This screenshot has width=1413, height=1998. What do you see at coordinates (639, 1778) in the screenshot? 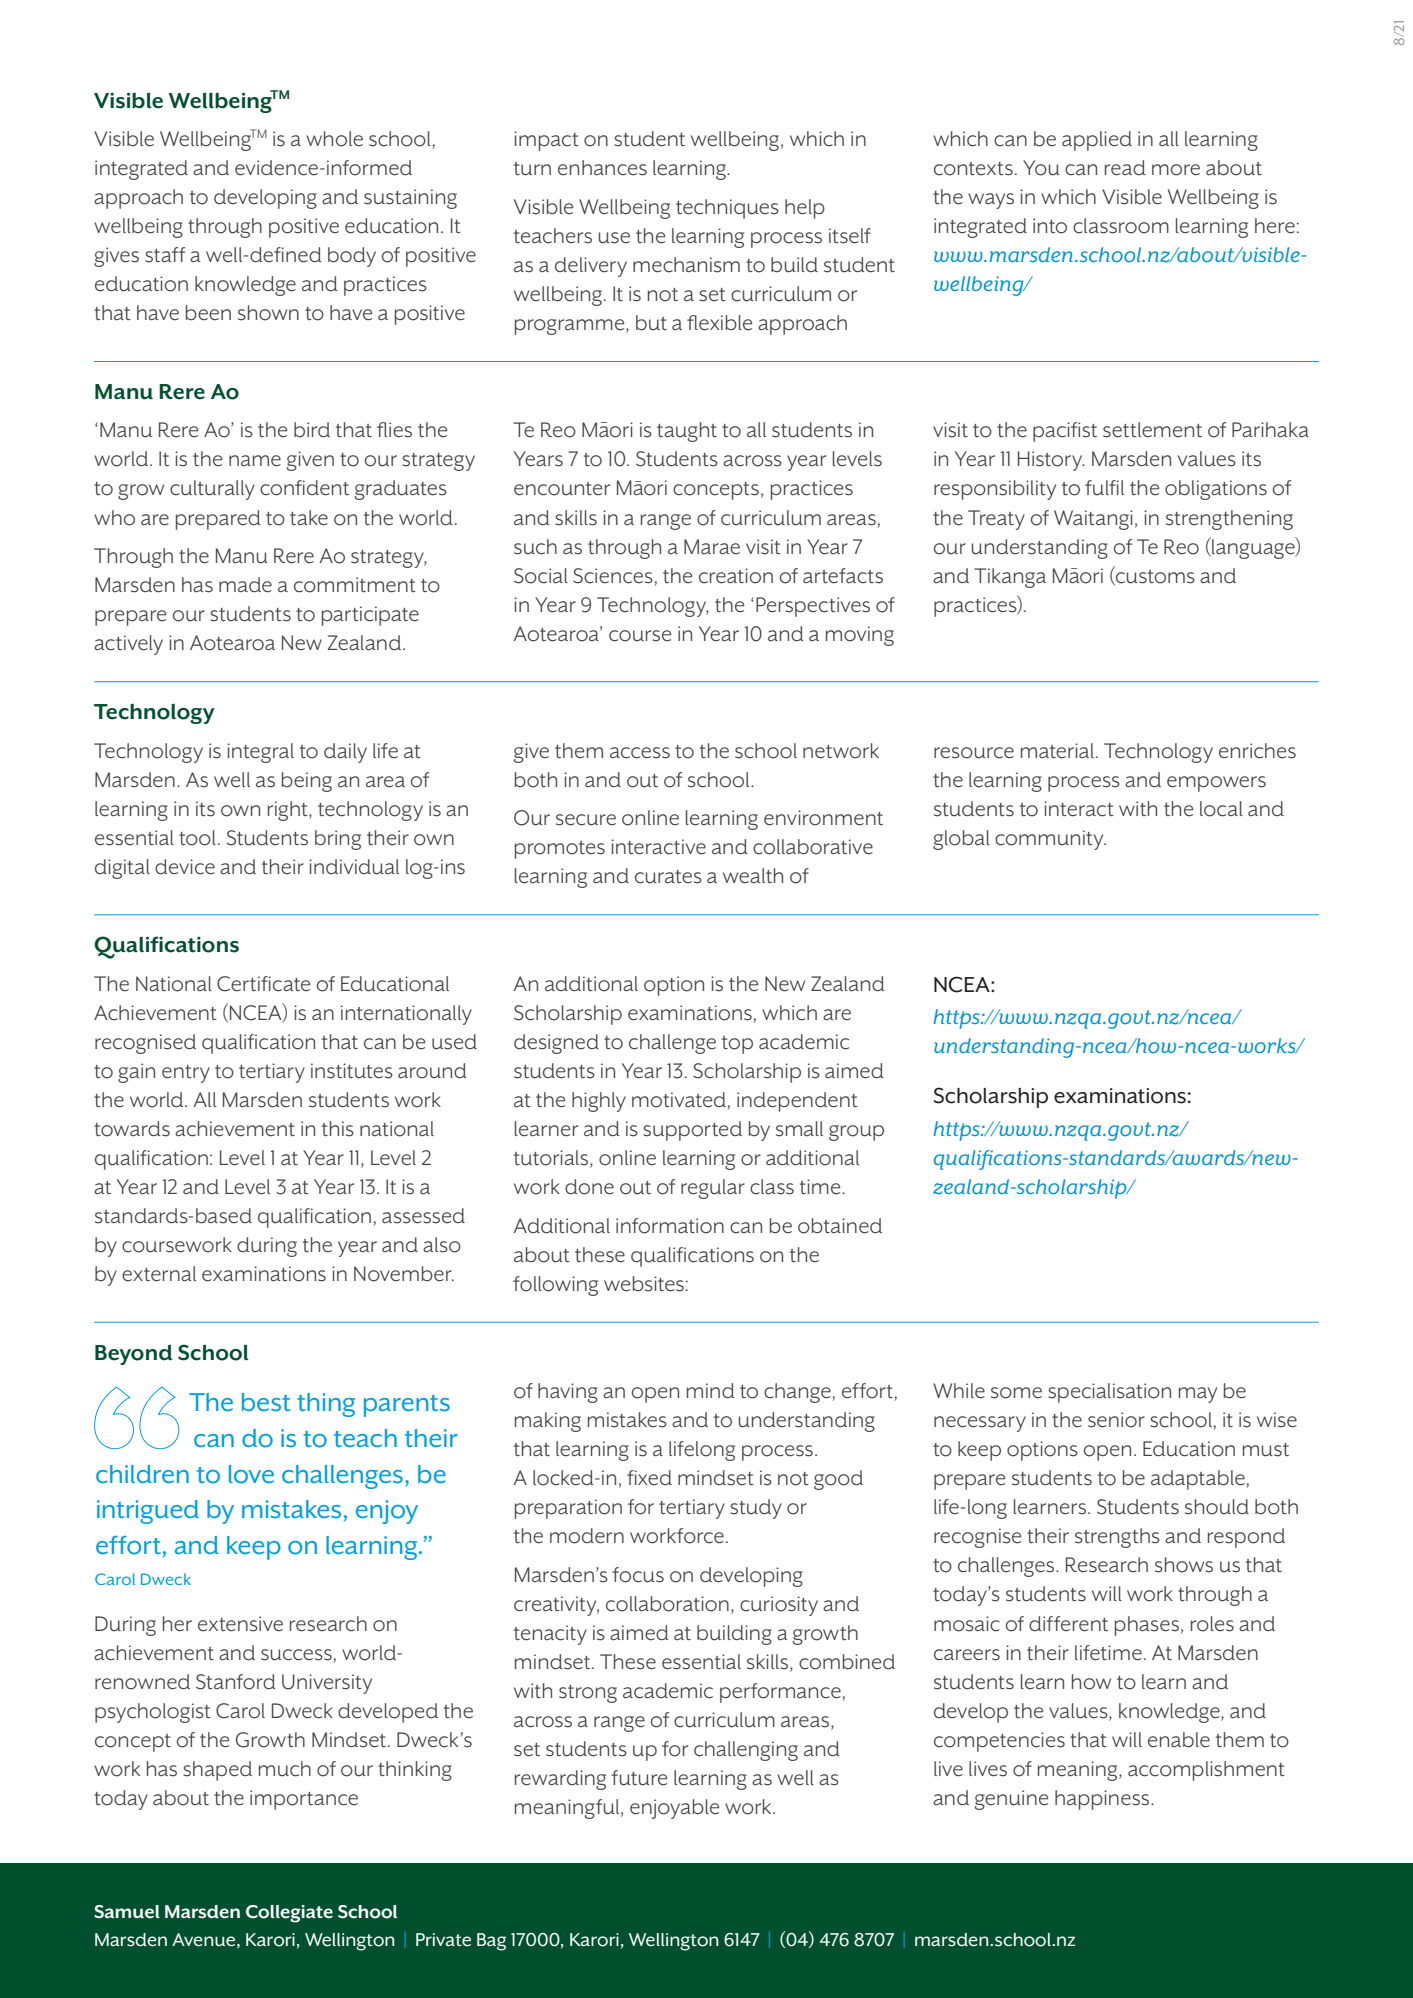
I see `future` at bounding box center [639, 1778].
